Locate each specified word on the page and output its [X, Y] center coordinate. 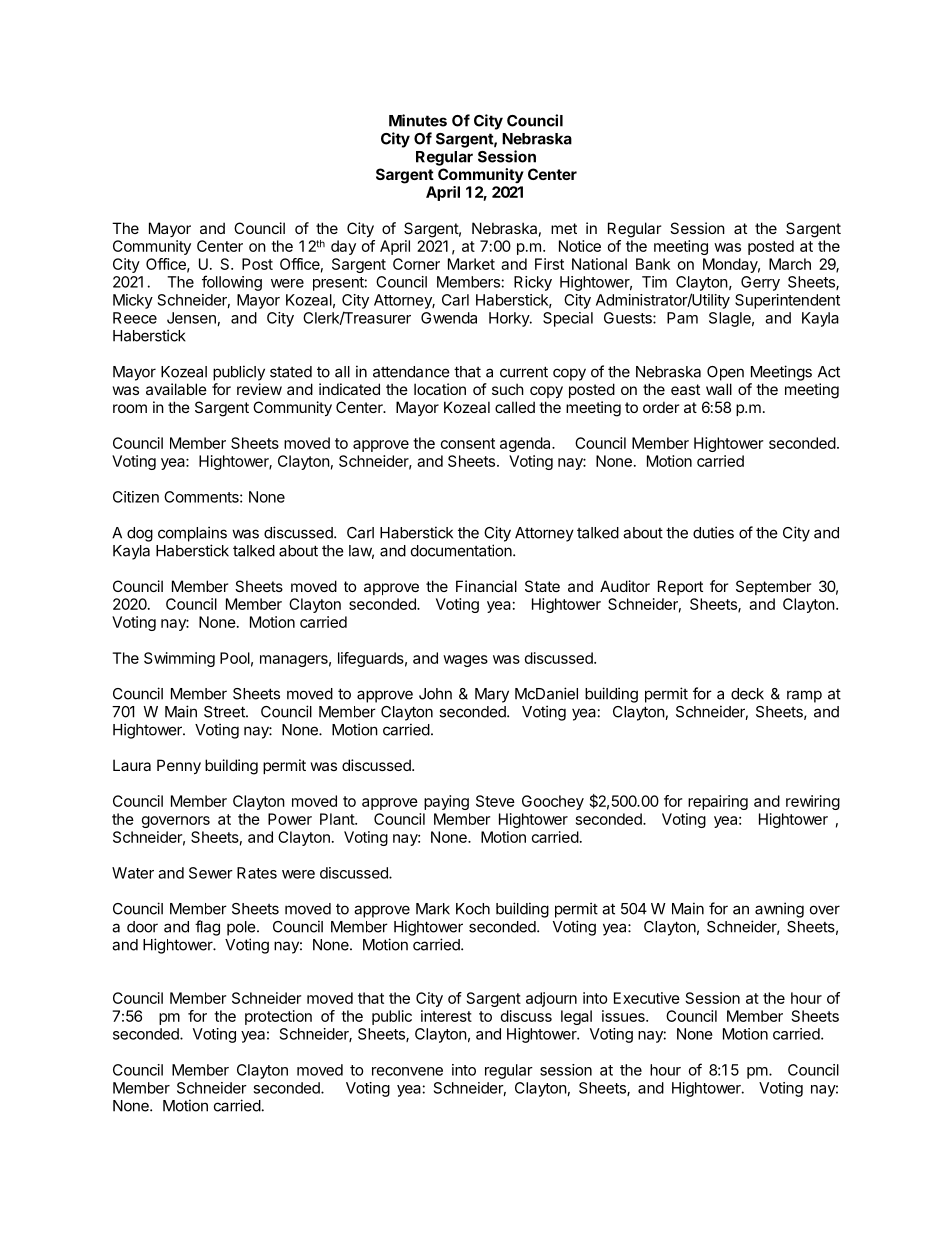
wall [719, 389]
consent [468, 443]
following [232, 283]
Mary [492, 695]
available [176, 389]
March [790, 264]
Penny [179, 766]
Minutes [418, 120]
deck [747, 694]
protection [278, 1017]
